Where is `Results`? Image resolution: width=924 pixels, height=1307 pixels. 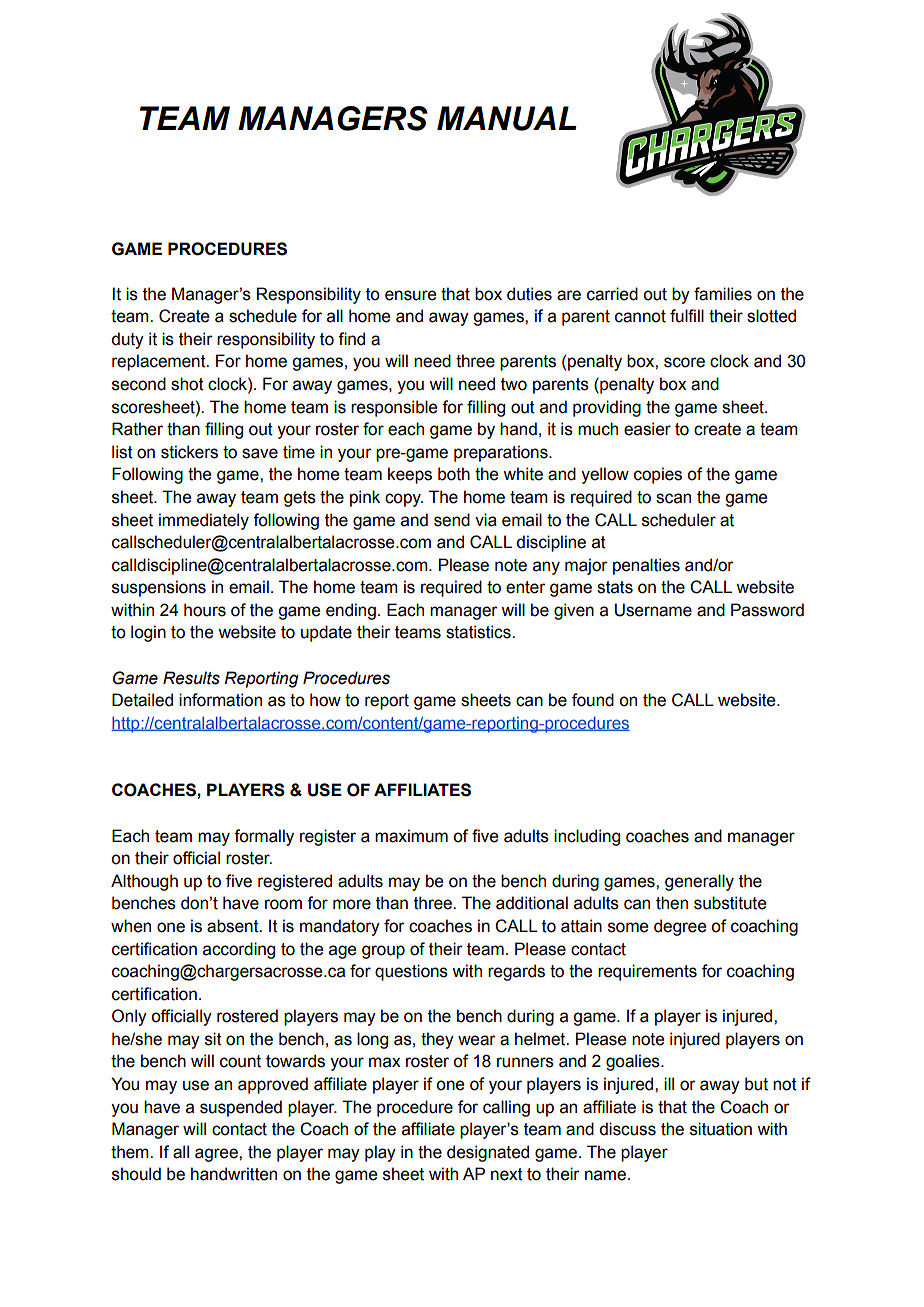
Results is located at coordinates (191, 678).
